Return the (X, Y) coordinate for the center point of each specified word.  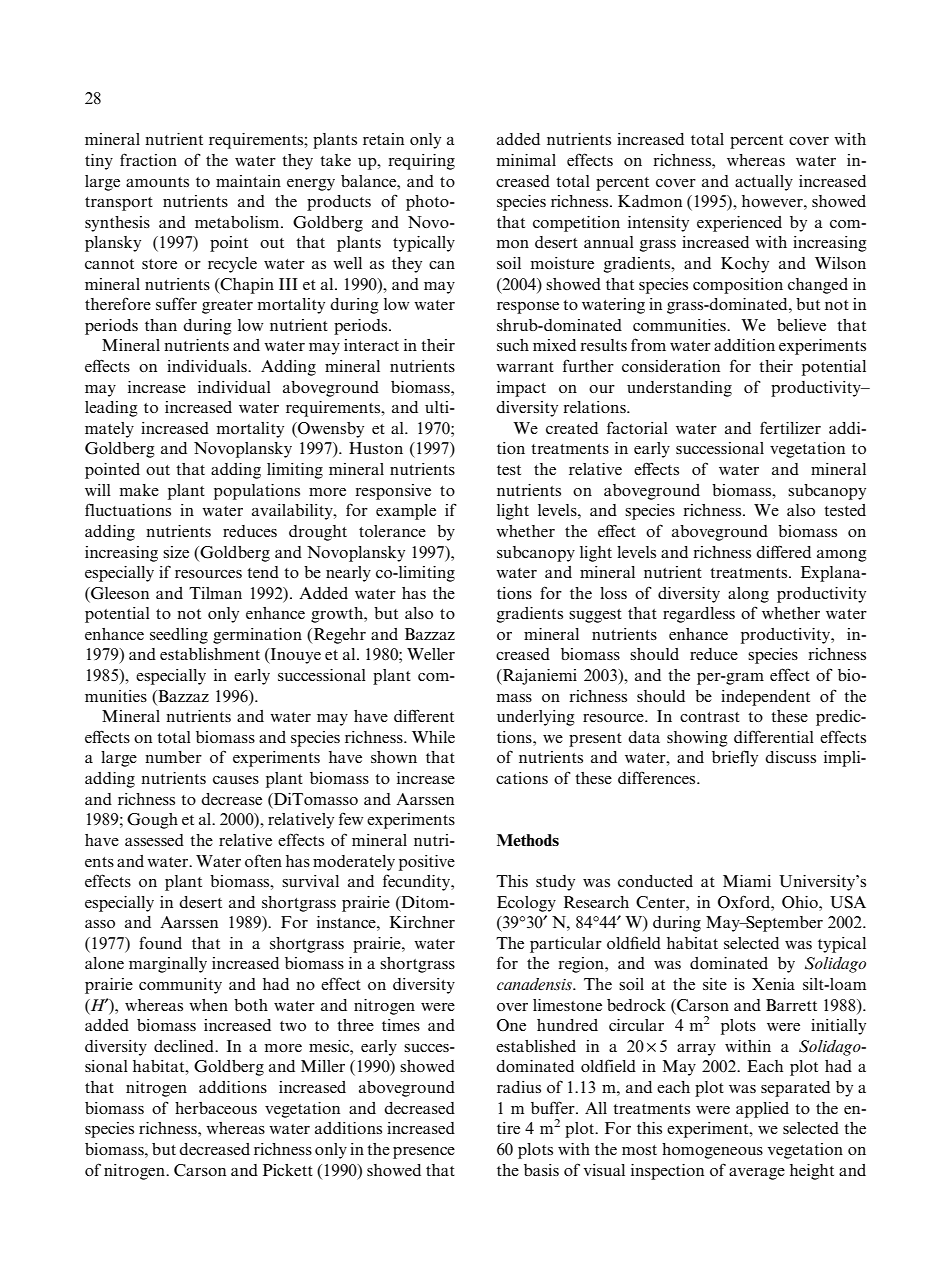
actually (764, 183)
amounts (157, 182)
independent (765, 698)
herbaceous (216, 1108)
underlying (536, 718)
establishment (210, 654)
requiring (421, 162)
